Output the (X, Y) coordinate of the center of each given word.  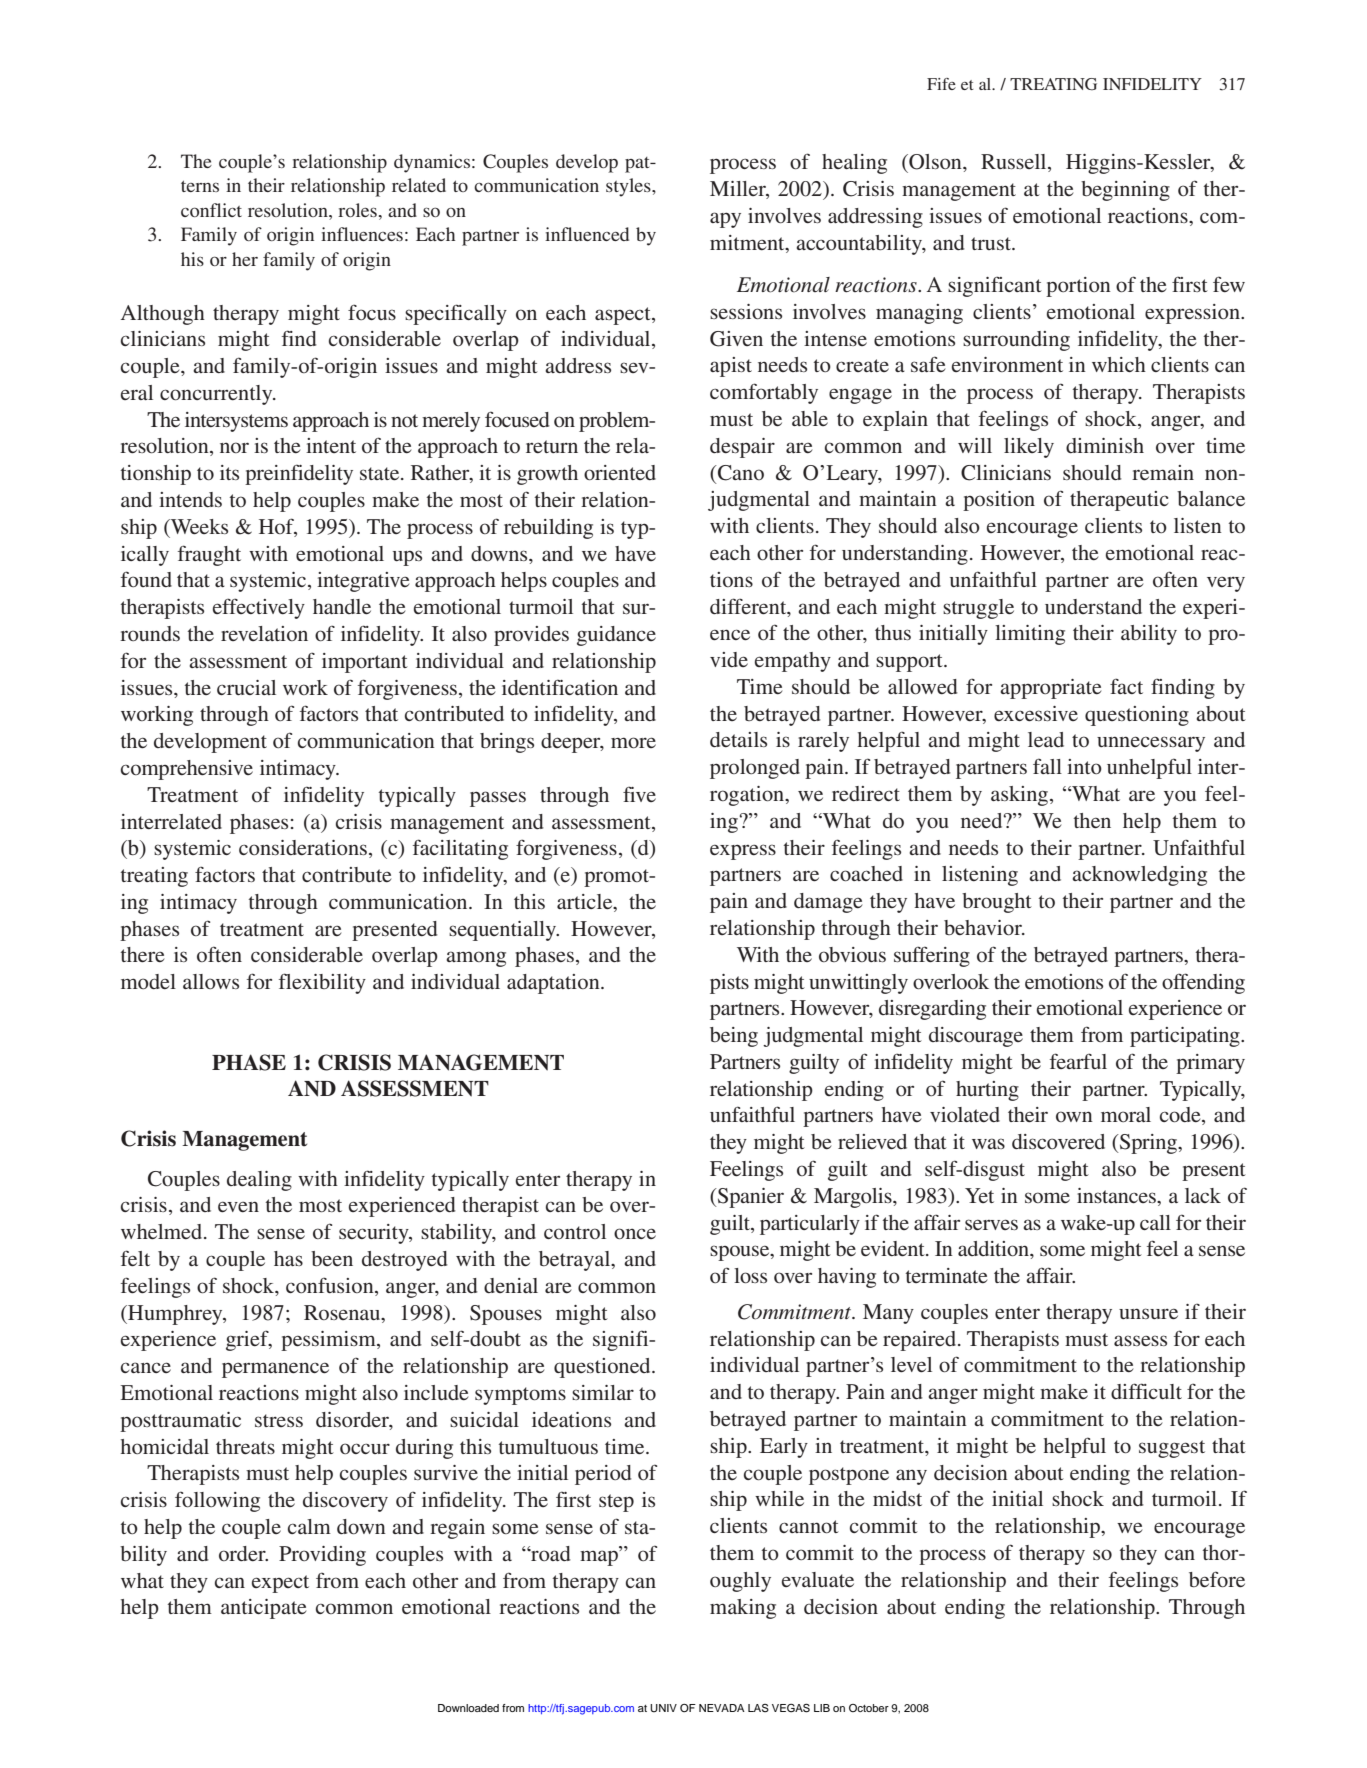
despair (742, 448)
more (633, 742)
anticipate (263, 1609)
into (1084, 766)
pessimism (329, 1341)
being (734, 1037)
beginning (1125, 191)
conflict (211, 210)
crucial (246, 687)
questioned (603, 1368)
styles (629, 187)
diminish (1105, 445)
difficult (1146, 1391)
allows (211, 981)
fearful (1078, 1061)
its (229, 472)
